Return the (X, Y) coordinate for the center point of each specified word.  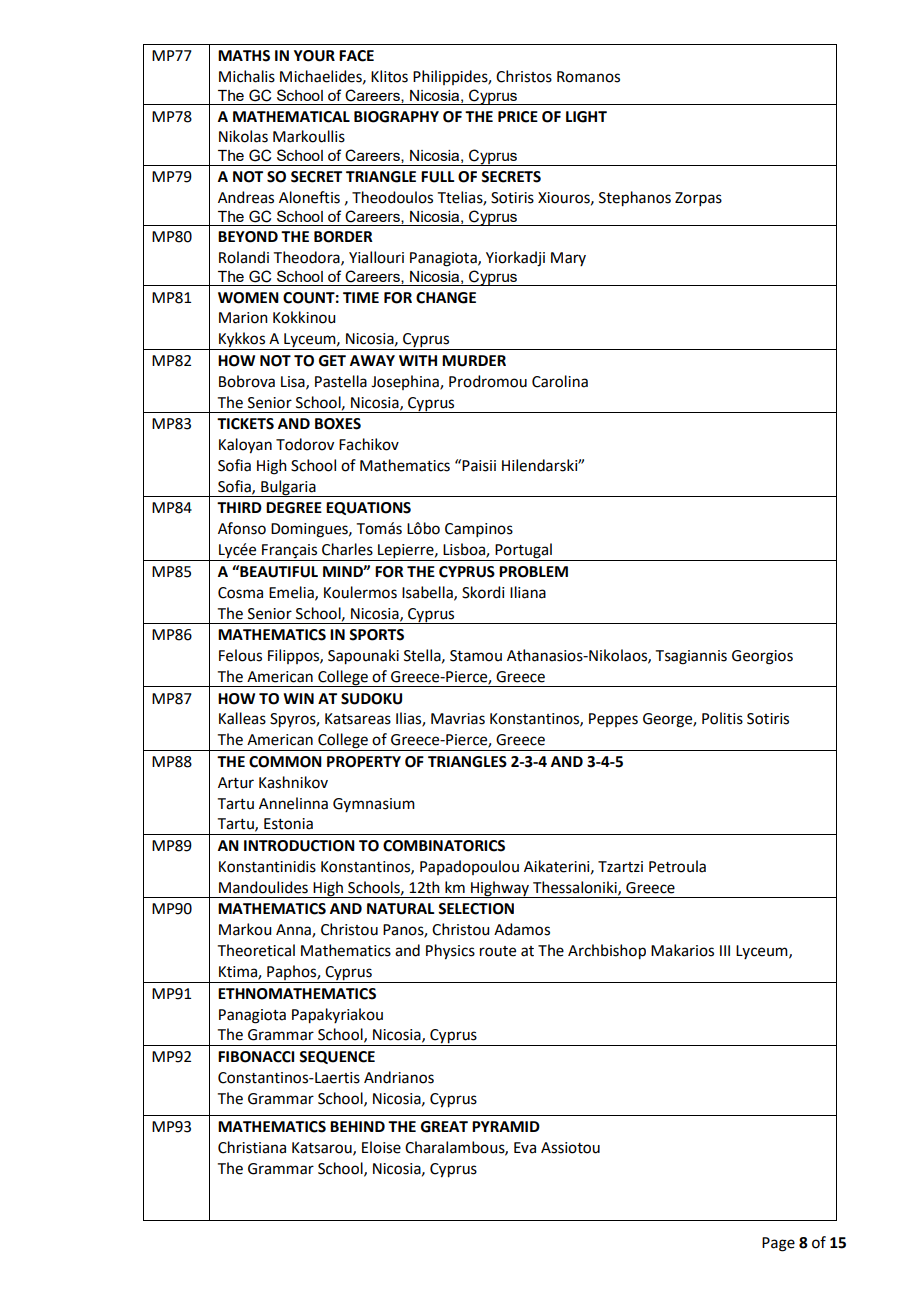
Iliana (528, 592)
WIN (298, 698)
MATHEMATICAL (291, 117)
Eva (525, 1148)
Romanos (588, 77)
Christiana (252, 1147)
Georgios (762, 657)
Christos (524, 76)
